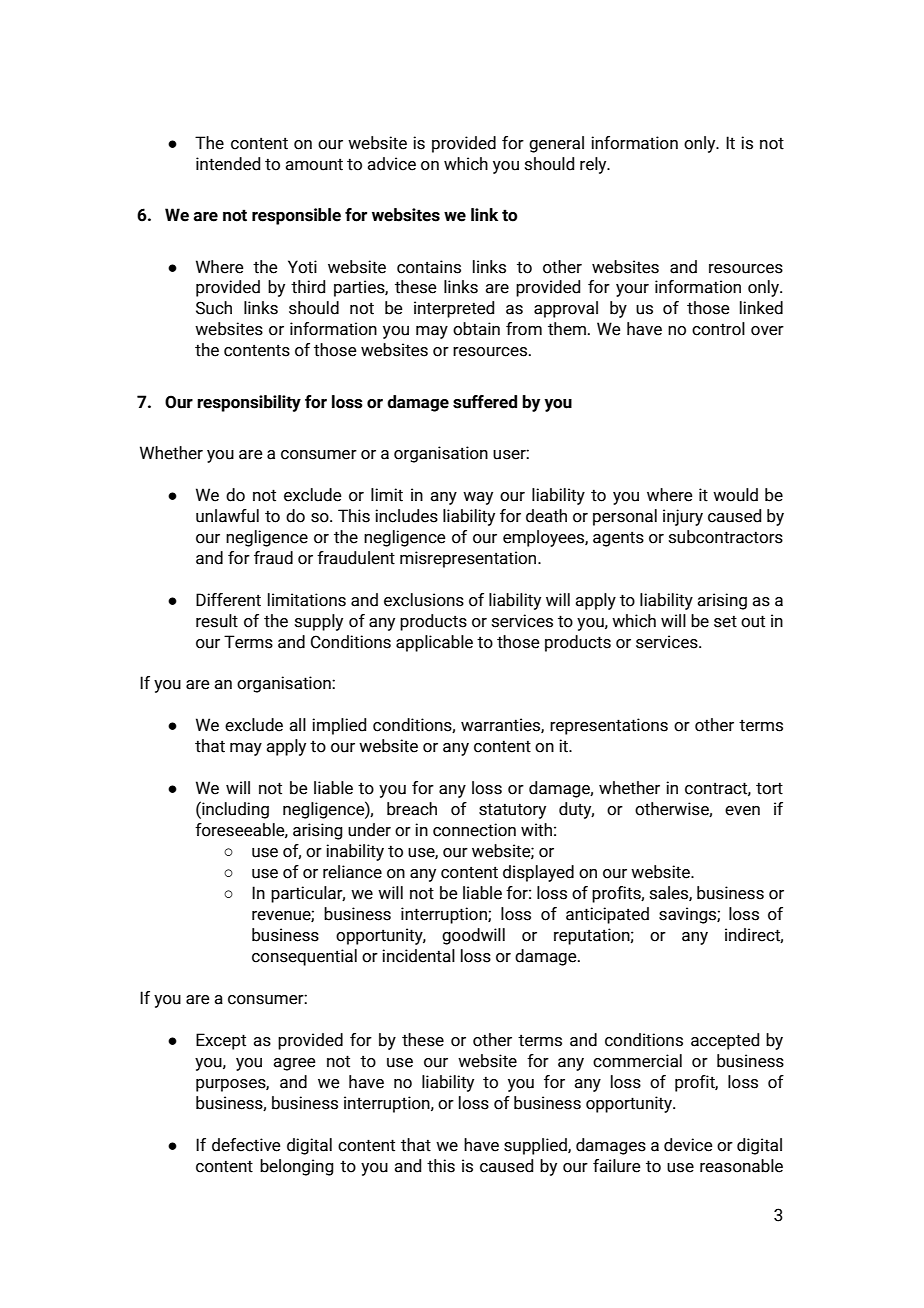  What do you see at coordinates (536, 1146) in the image?
I see `supplied` at bounding box center [536, 1146].
